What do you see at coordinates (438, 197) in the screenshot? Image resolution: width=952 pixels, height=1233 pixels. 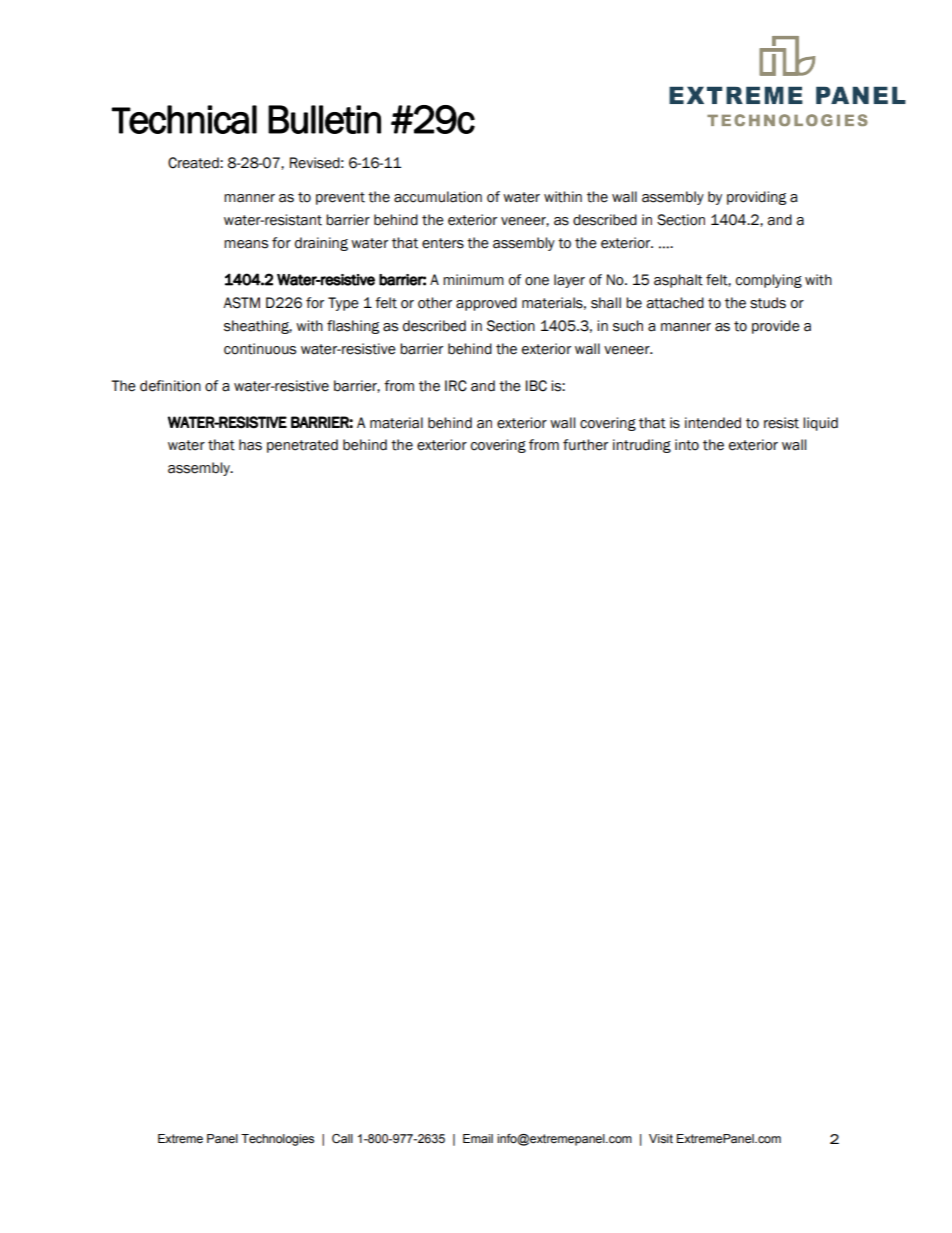 I see `accumulation` at bounding box center [438, 197].
